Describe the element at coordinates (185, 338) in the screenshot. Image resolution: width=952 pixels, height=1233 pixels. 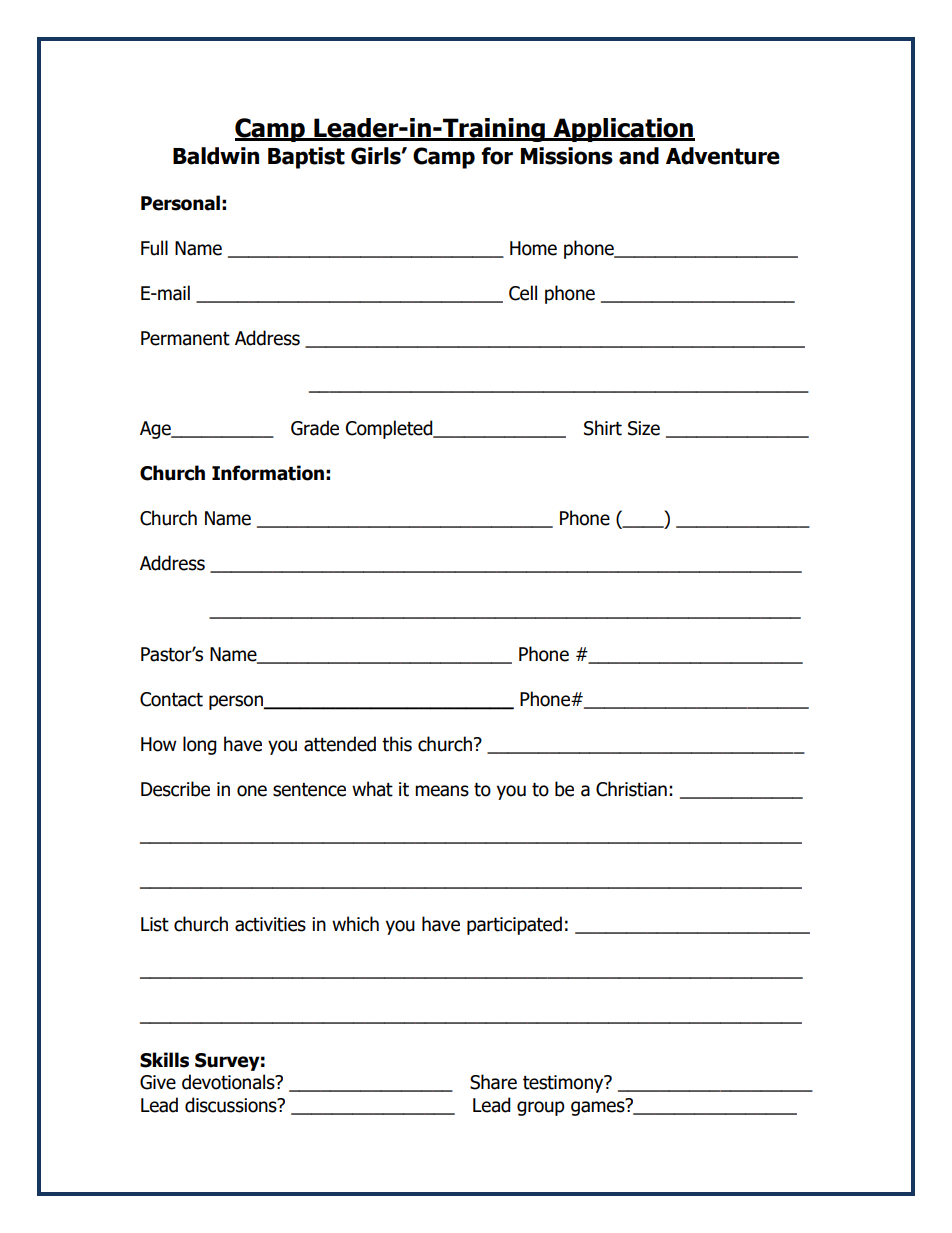
I see `Permanent` at that location.
